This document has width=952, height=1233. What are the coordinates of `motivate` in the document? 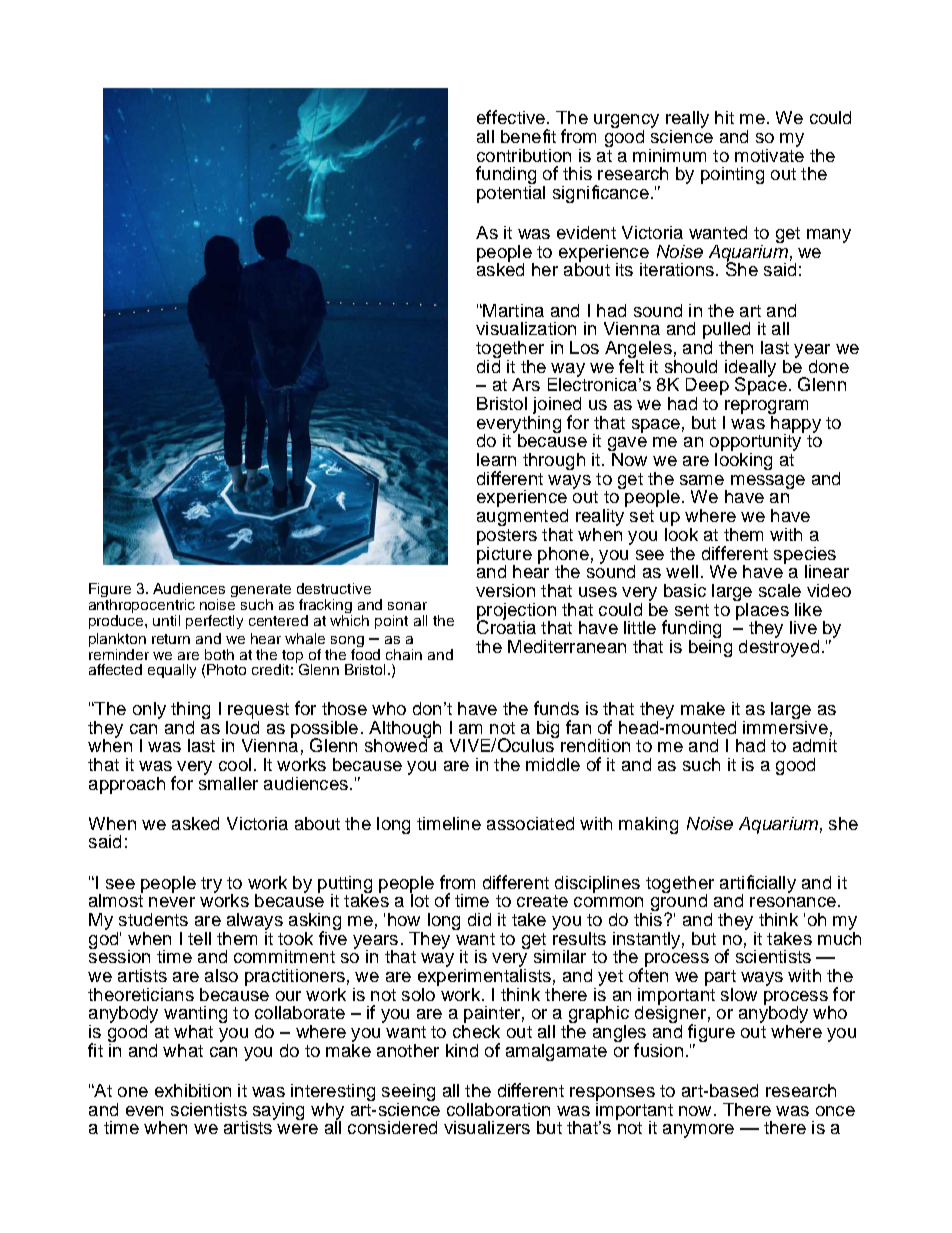 It's located at (769, 154).
